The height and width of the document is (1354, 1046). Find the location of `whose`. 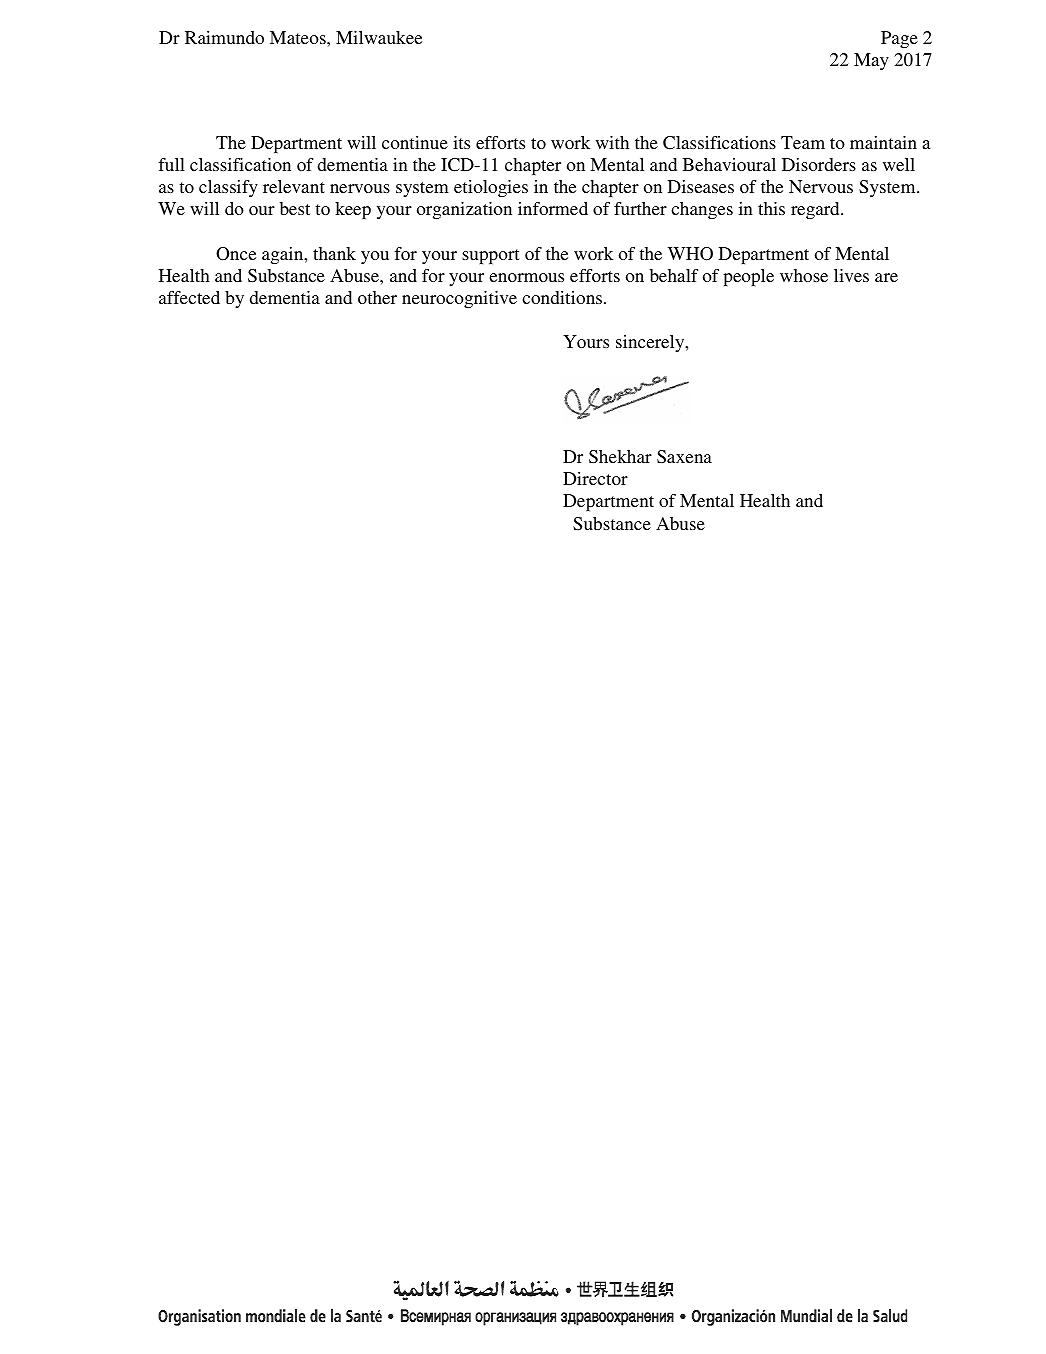

whose is located at coordinates (804, 275).
